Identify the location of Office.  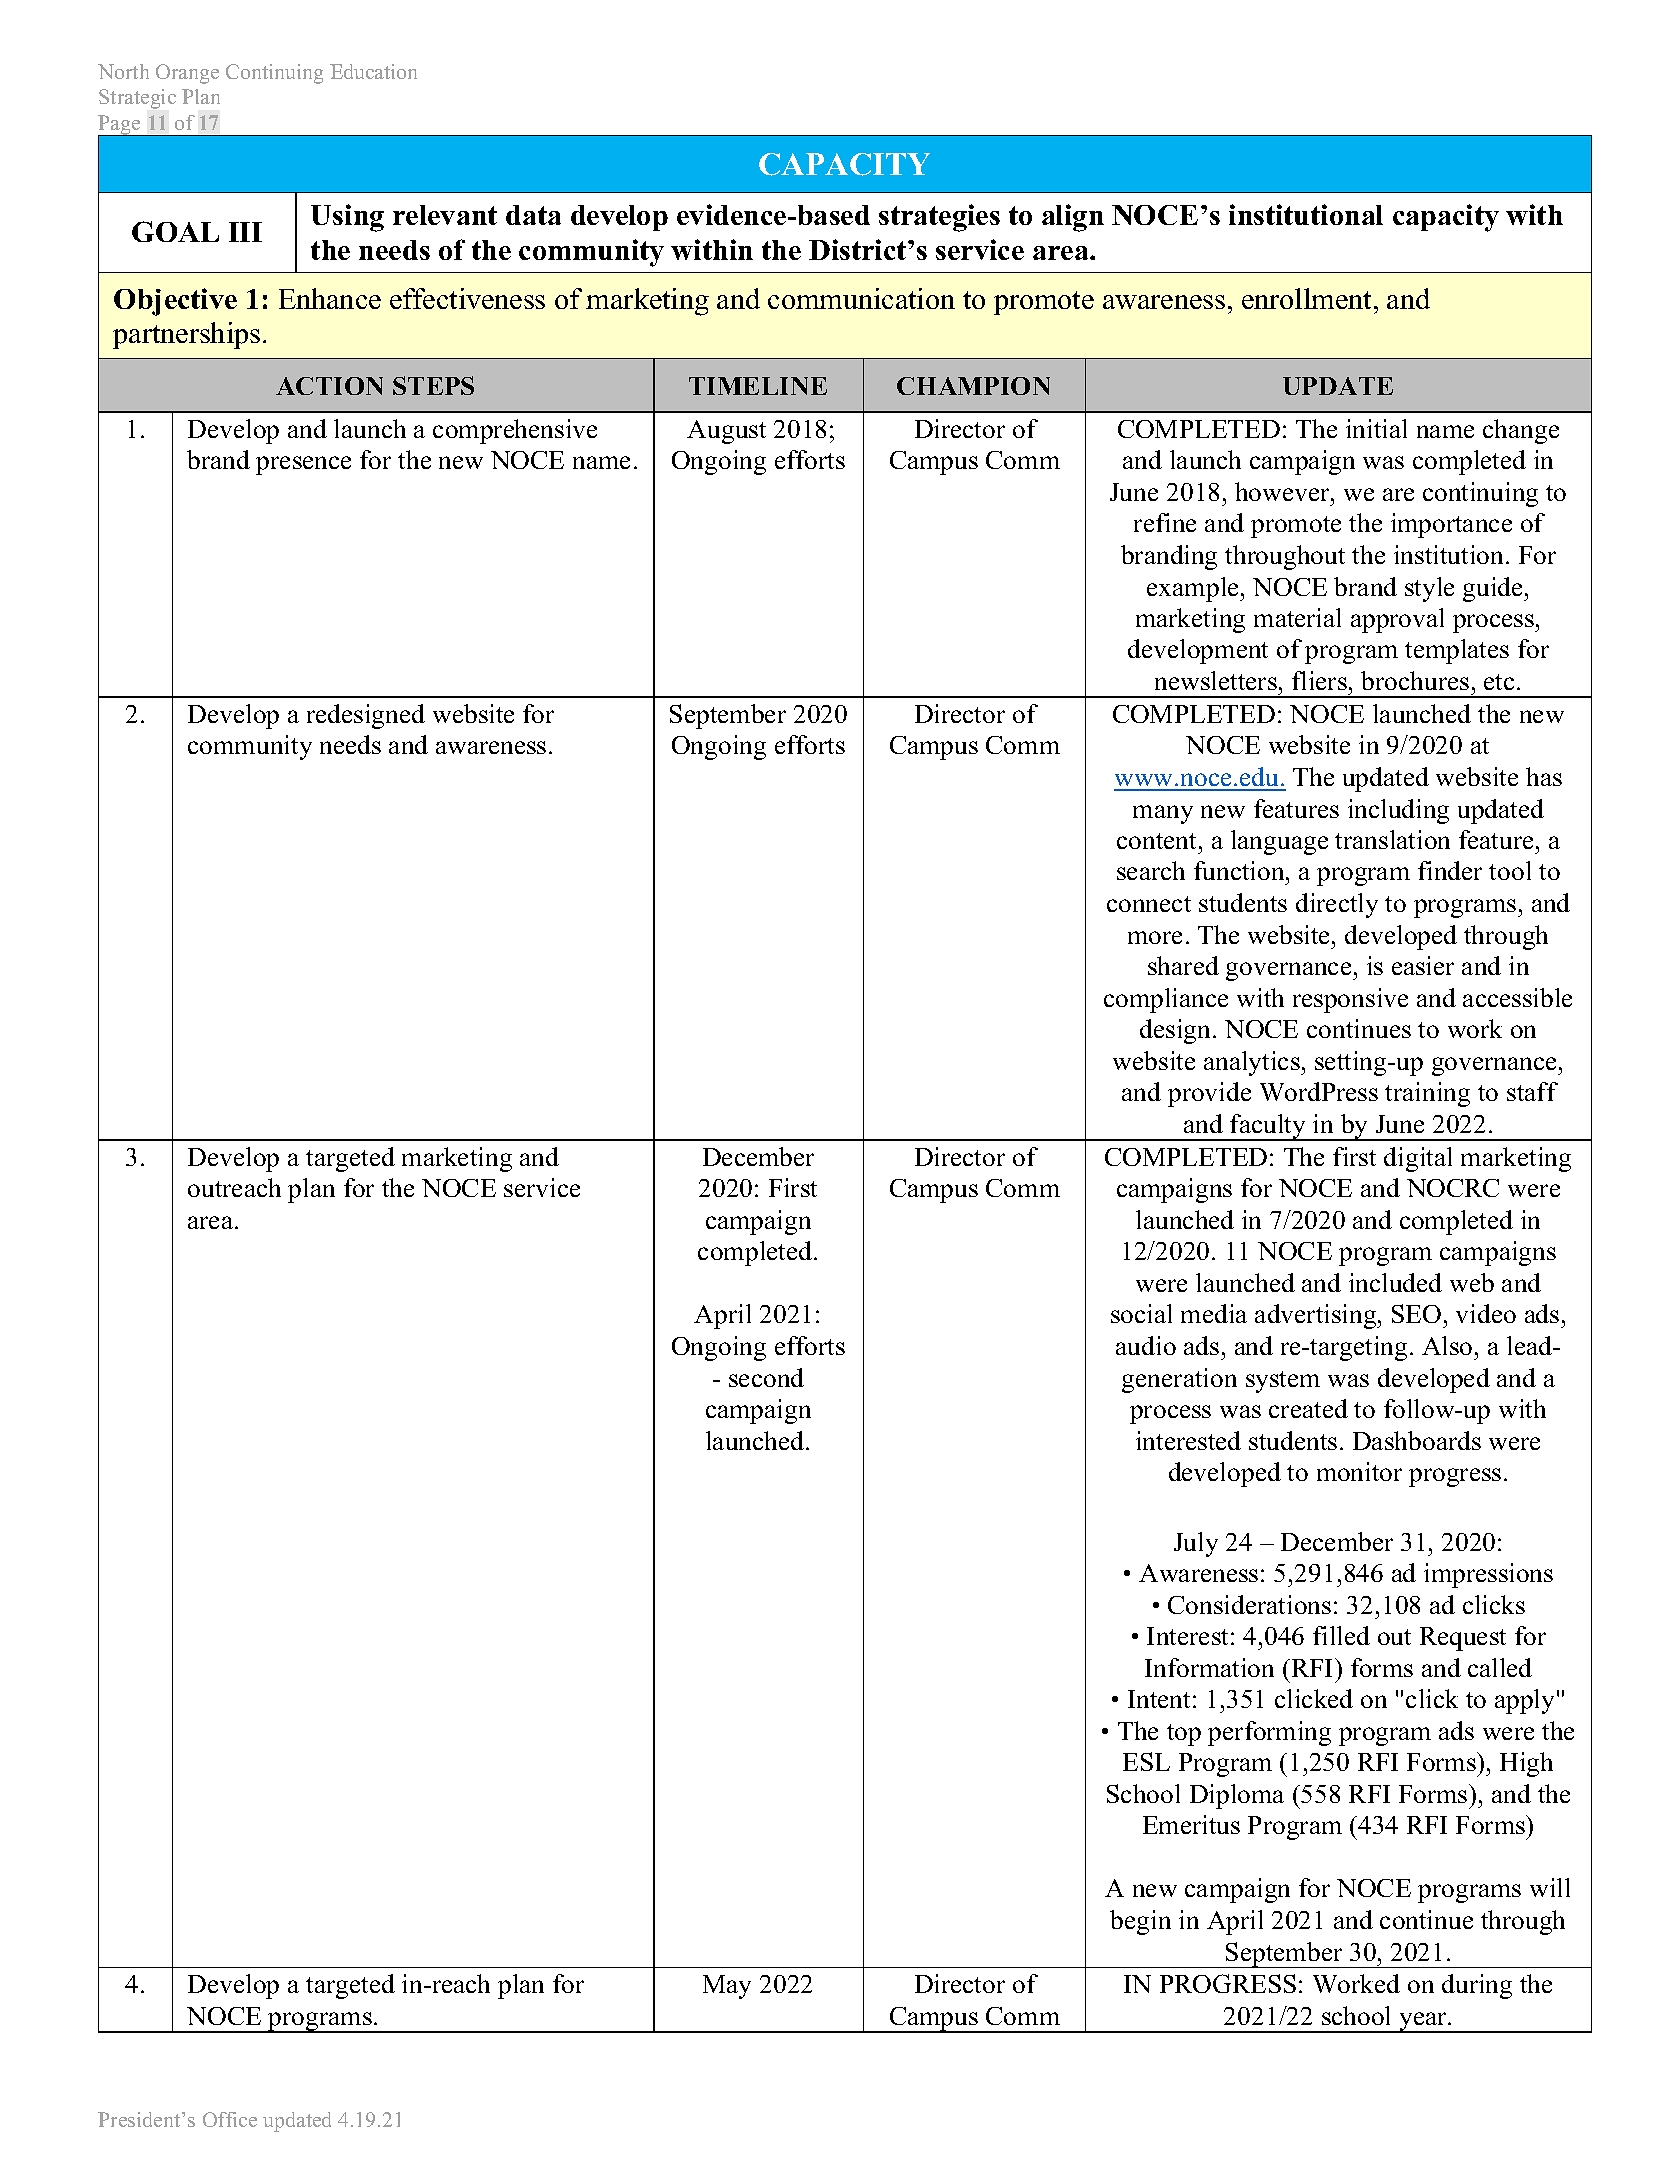
(230, 2119).
